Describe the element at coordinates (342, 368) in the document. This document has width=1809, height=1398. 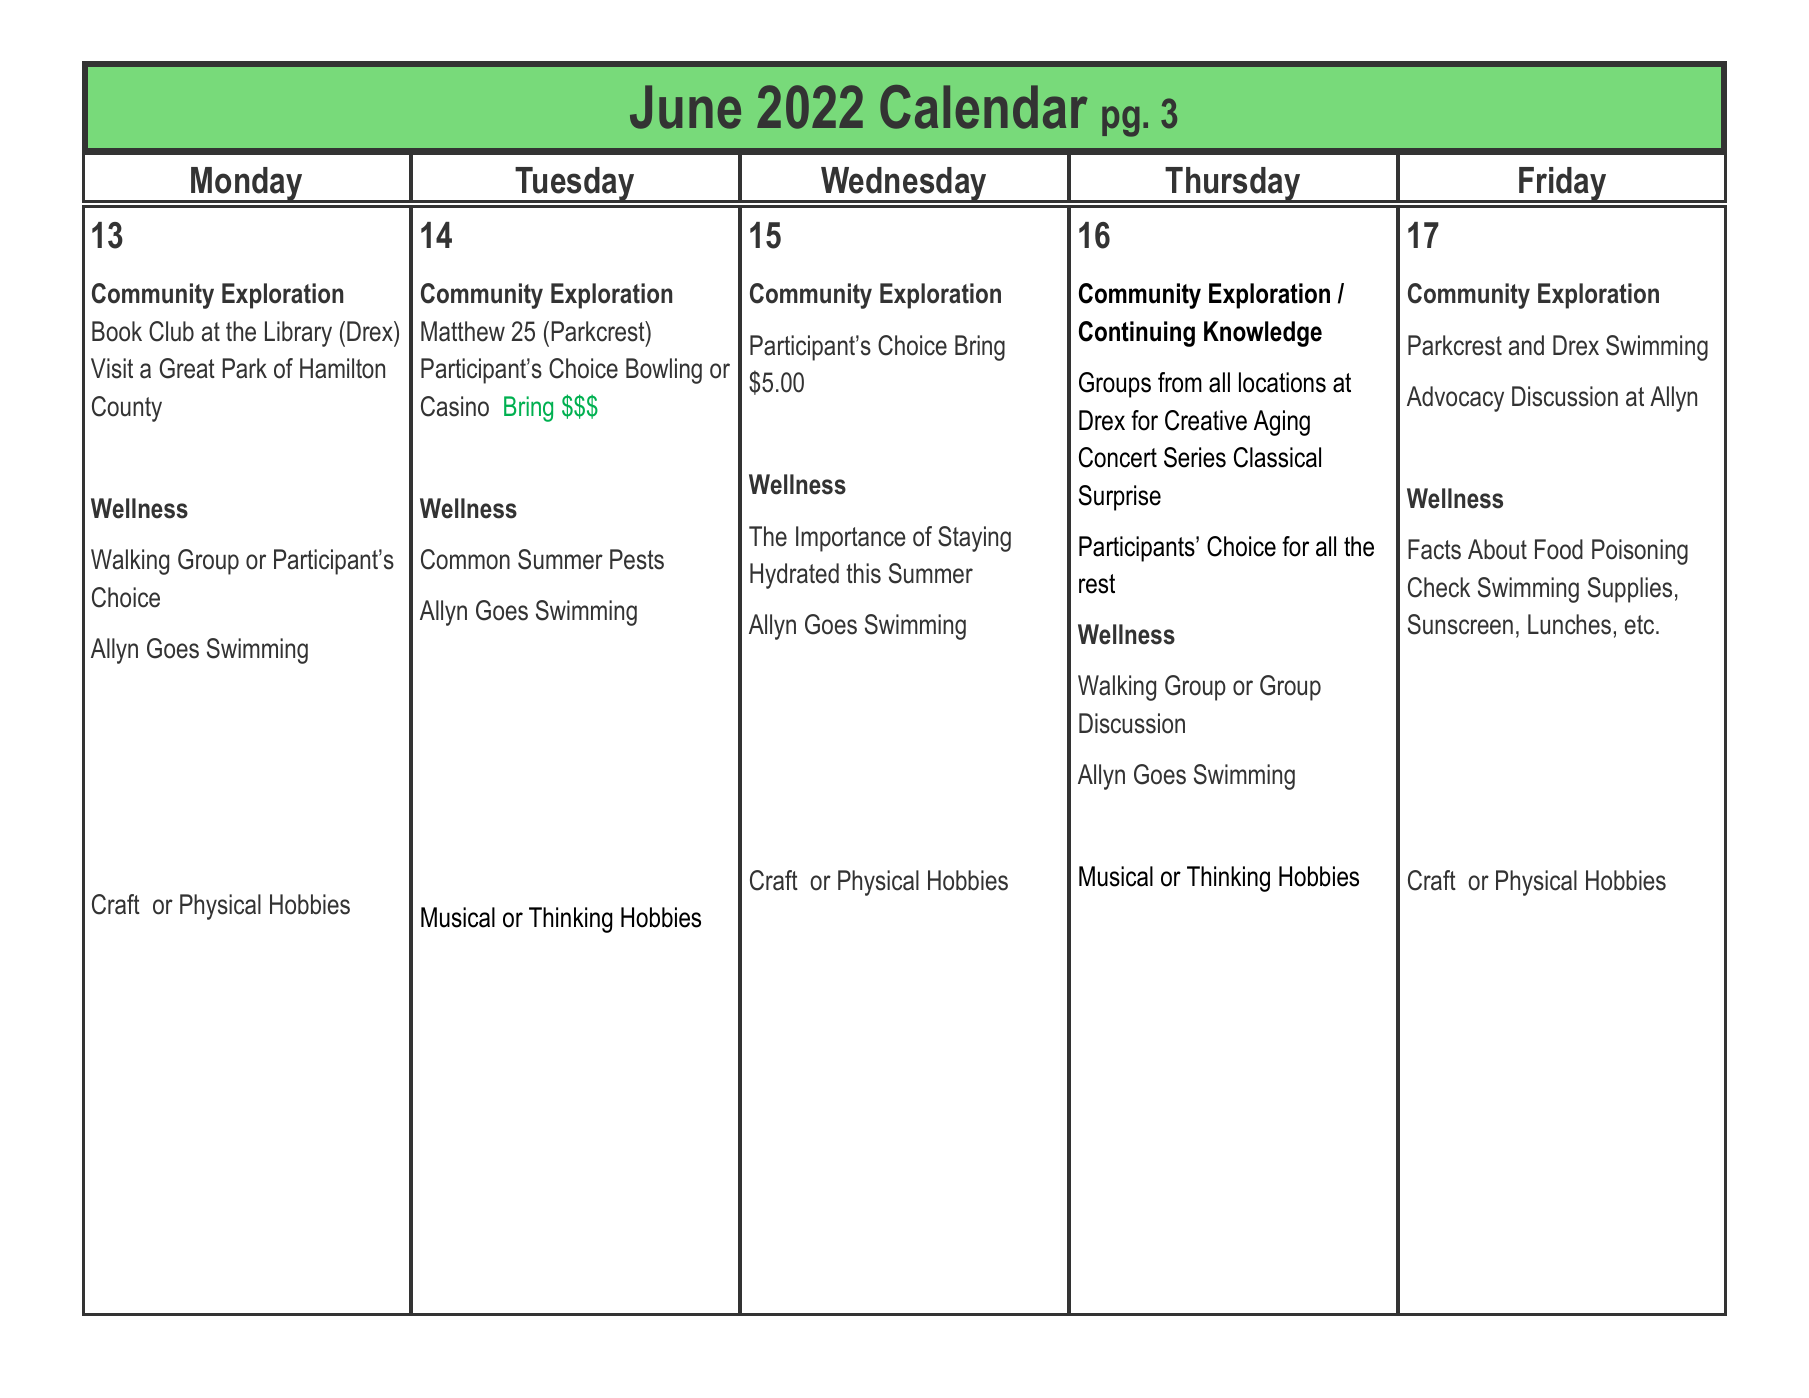
I see `Hamilton` at that location.
